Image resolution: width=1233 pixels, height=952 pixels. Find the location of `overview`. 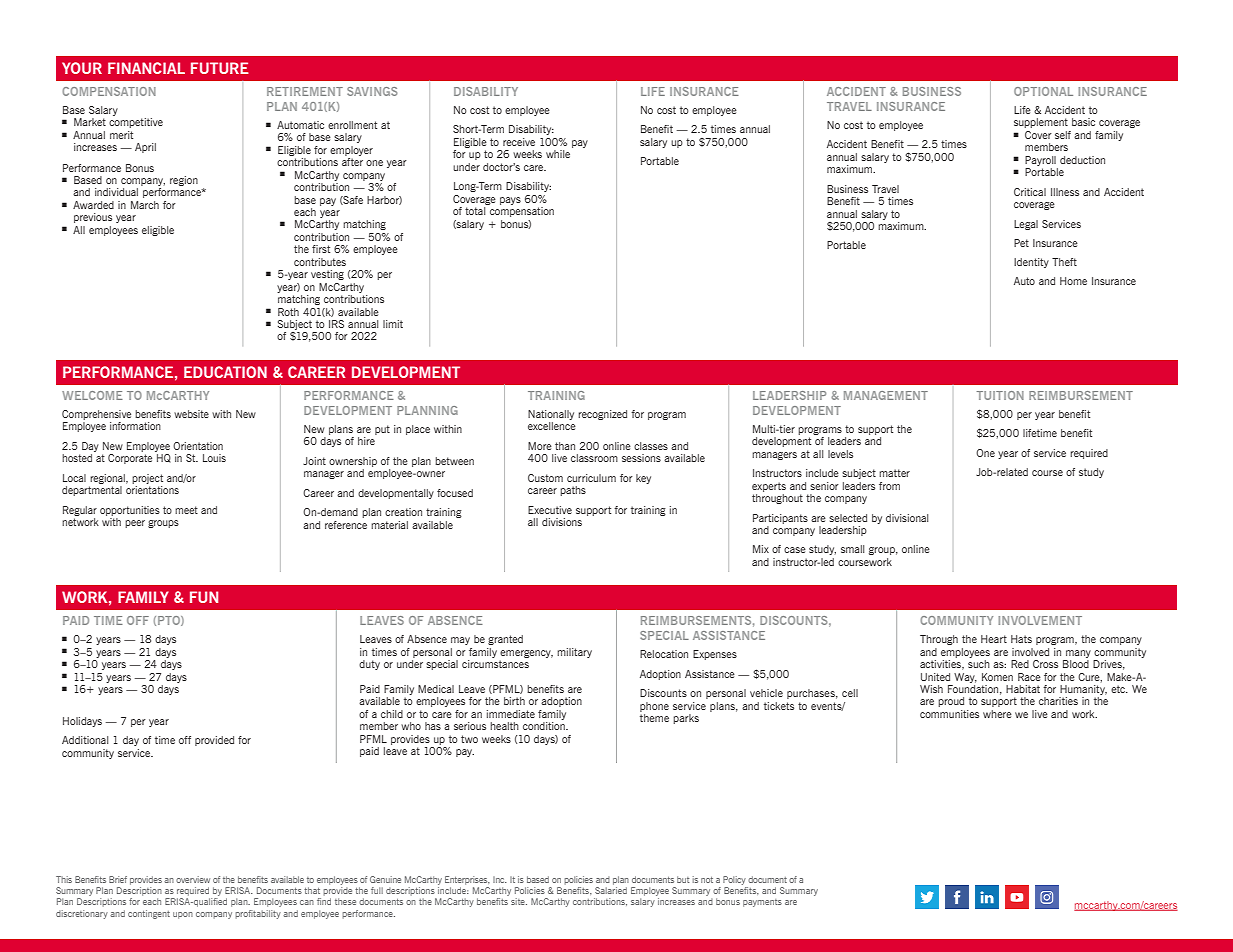

overview is located at coordinates (193, 879).
